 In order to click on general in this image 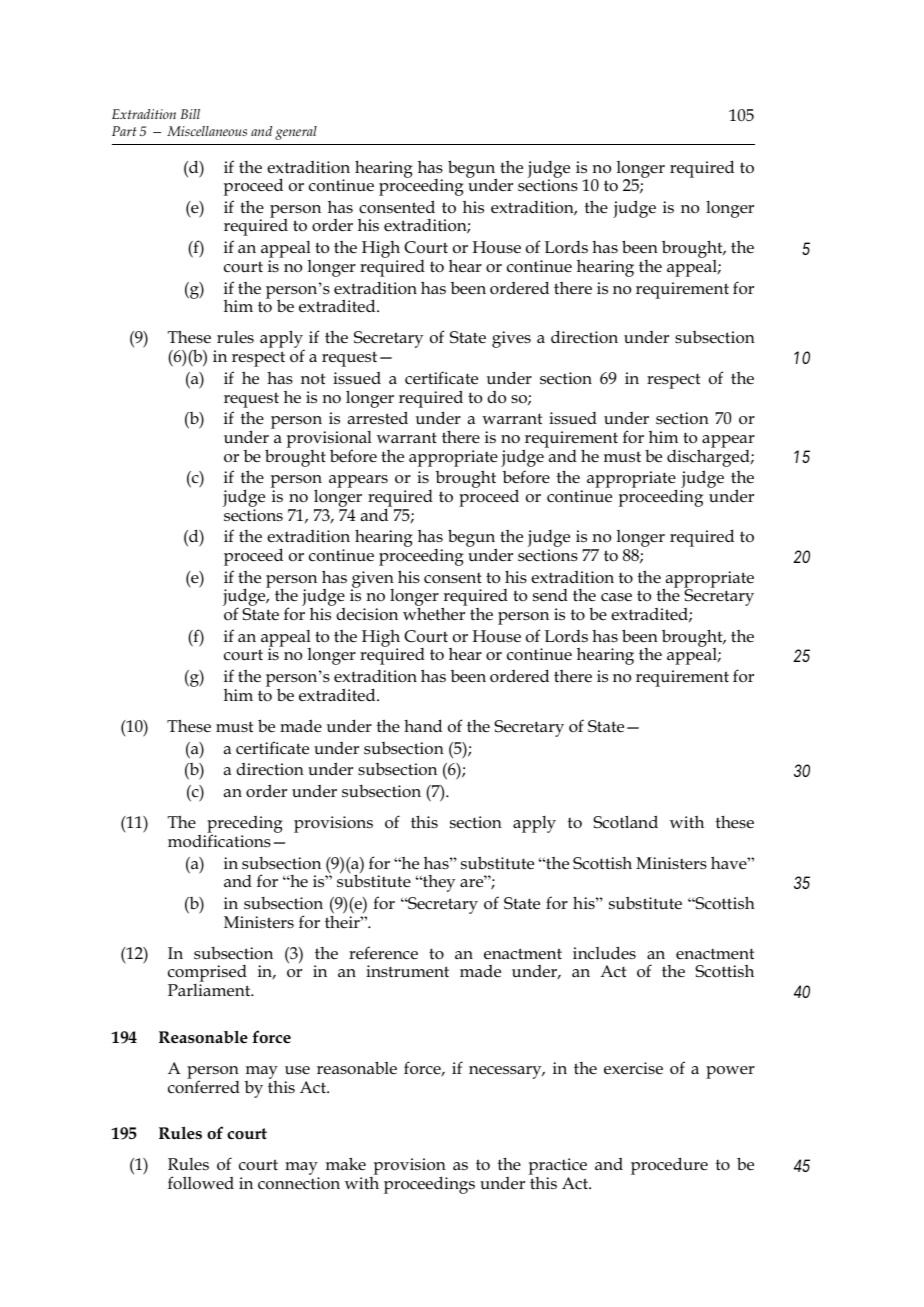, I will do `click(296, 133)`.
